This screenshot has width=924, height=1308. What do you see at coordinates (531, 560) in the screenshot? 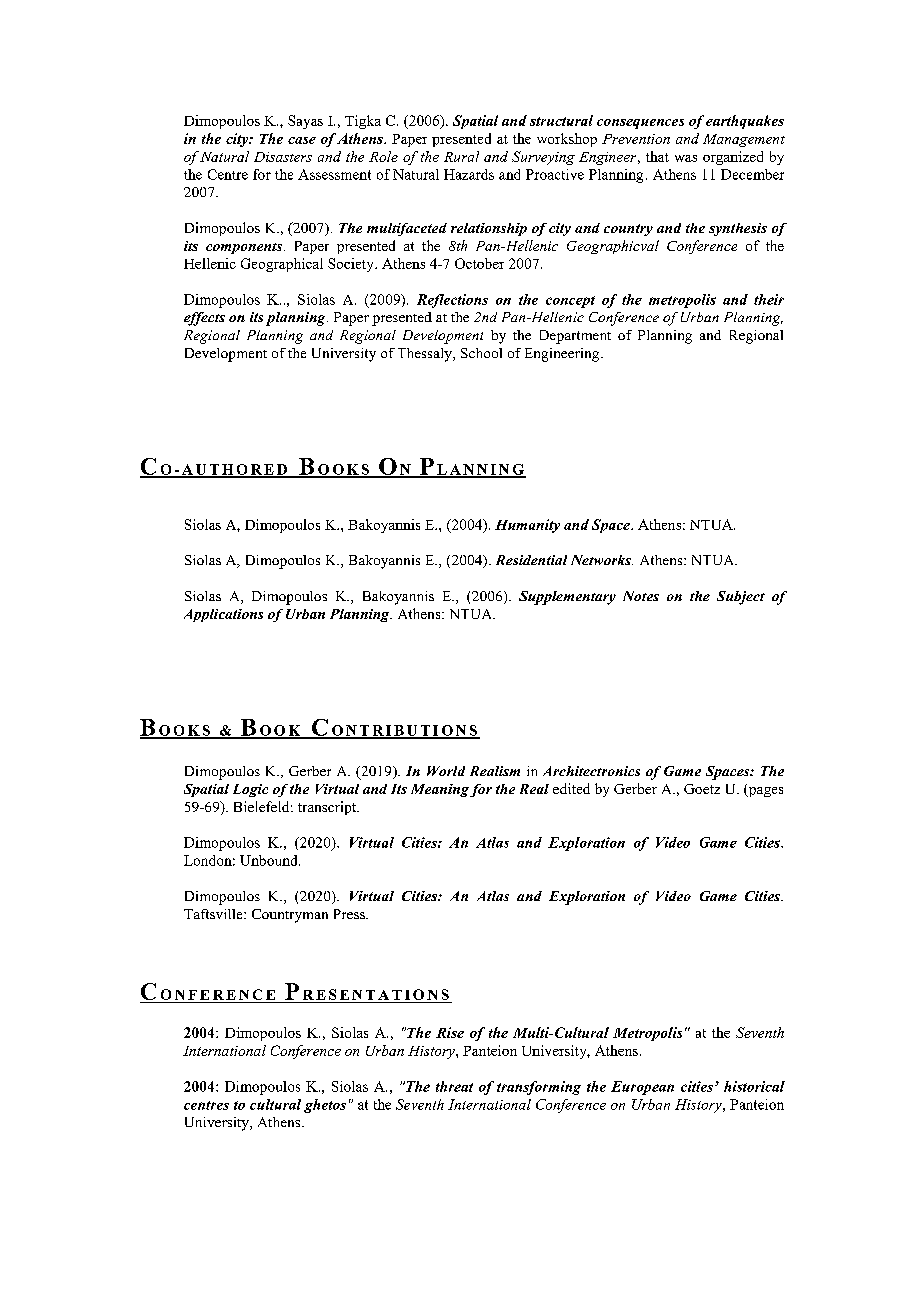
I see `Residential` at bounding box center [531, 560].
